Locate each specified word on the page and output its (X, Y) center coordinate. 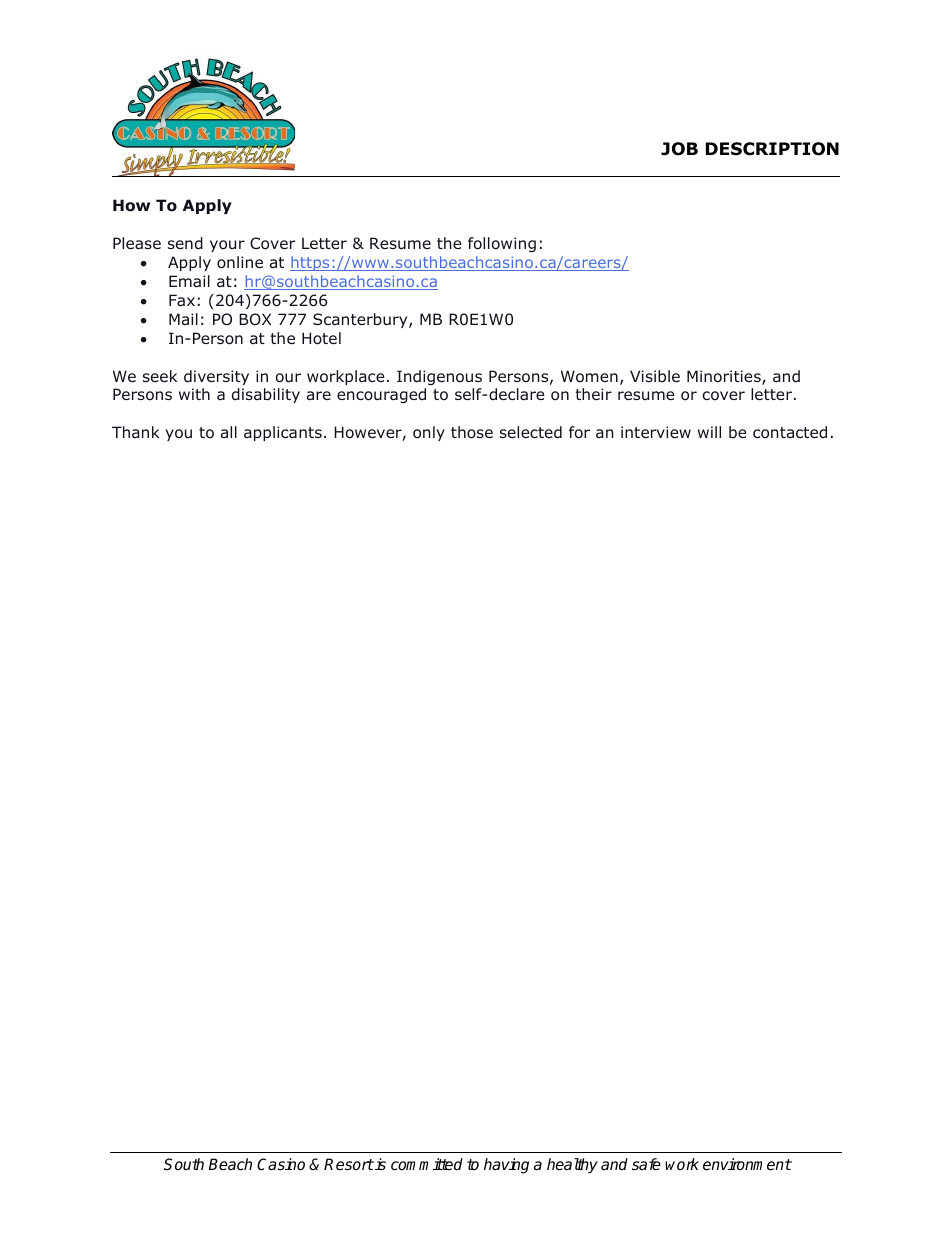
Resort (349, 1164)
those (472, 432)
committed (427, 1164)
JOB (679, 149)
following (502, 244)
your (227, 246)
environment (747, 1164)
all (229, 432)
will (709, 432)
